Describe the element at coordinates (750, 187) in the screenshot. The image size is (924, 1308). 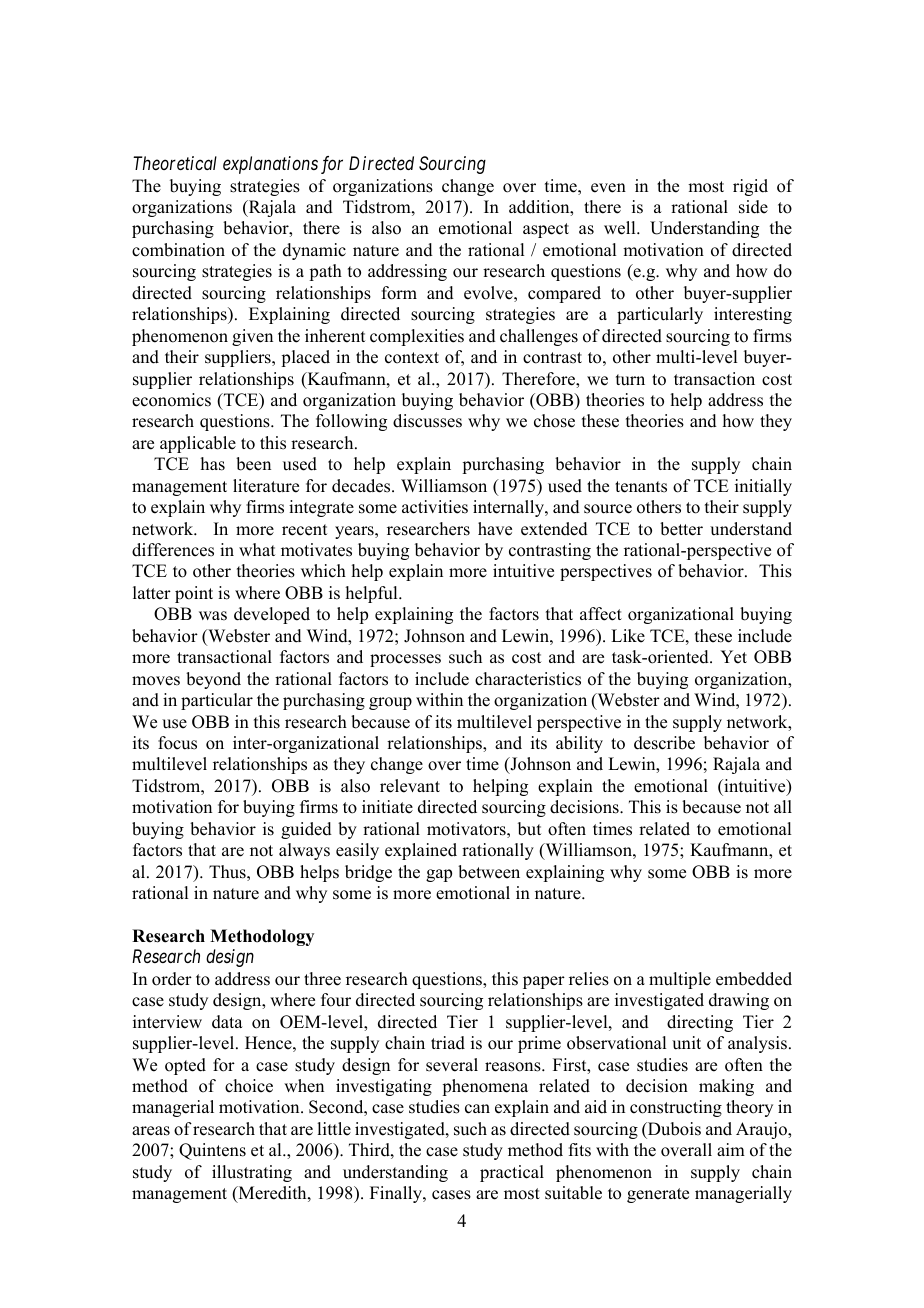
I see `rigid` at that location.
